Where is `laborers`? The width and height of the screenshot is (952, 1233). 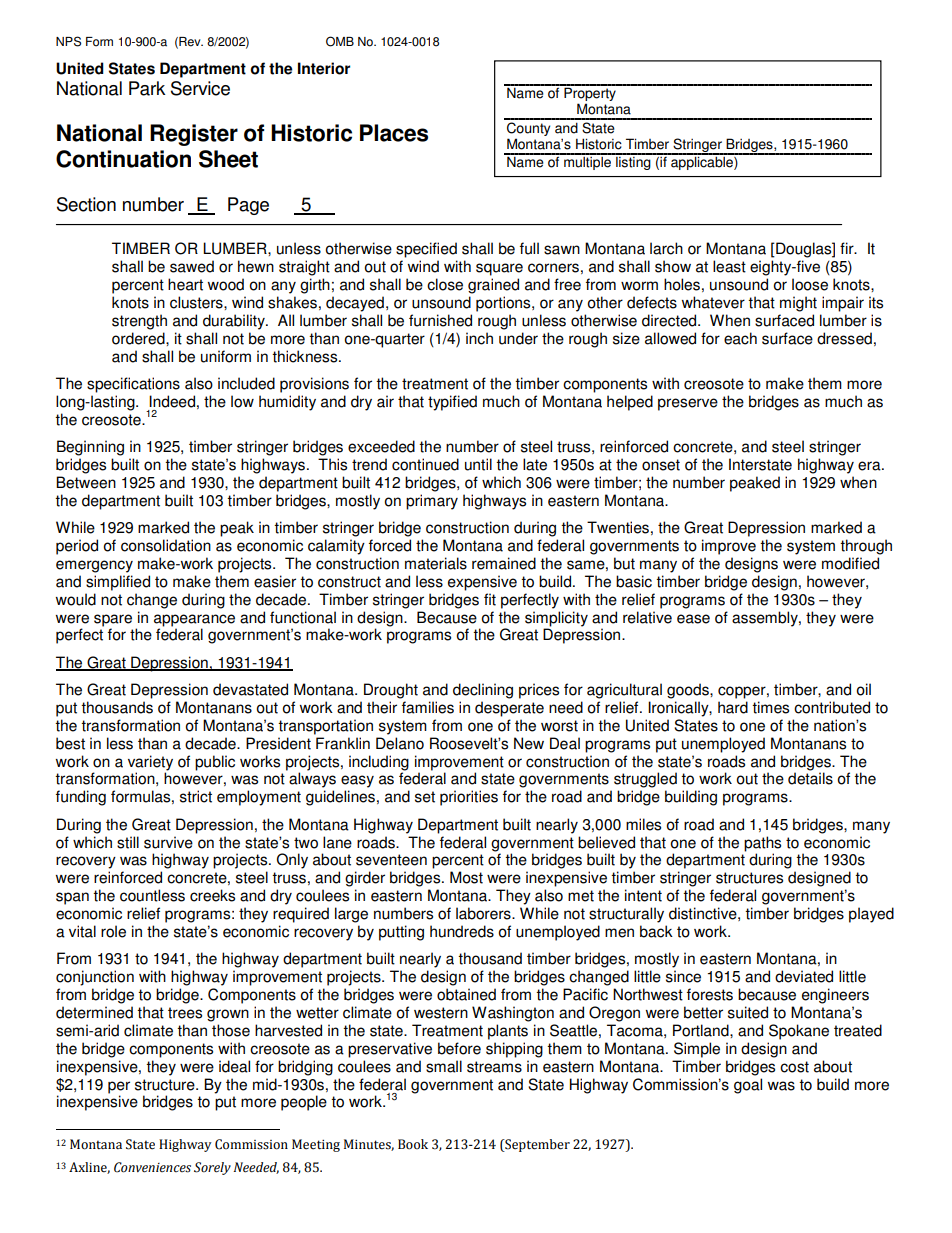 laborers is located at coordinates (484, 913).
